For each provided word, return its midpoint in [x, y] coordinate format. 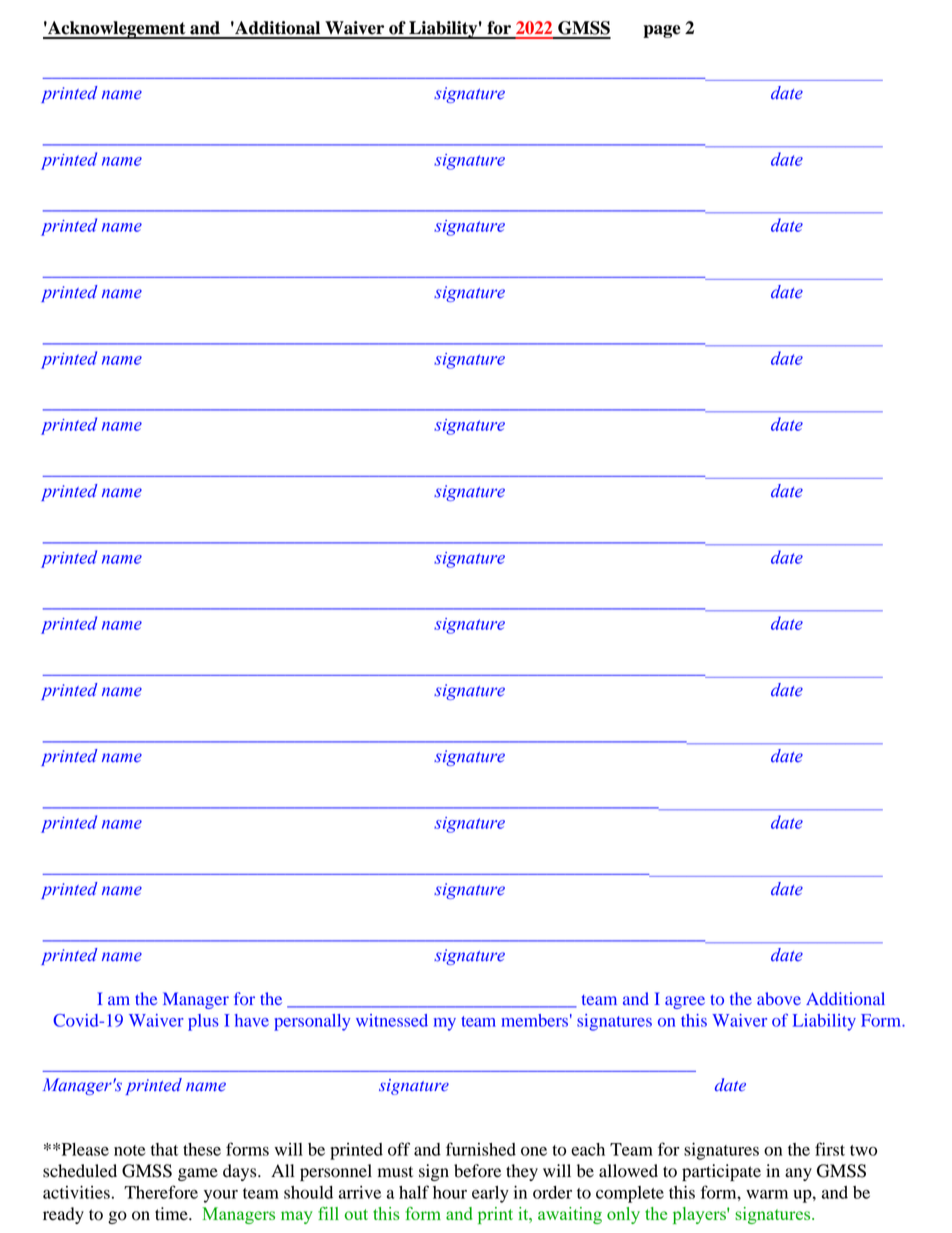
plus [203, 1022]
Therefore [161, 1192]
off [399, 1149]
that [164, 1149]
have [252, 1020]
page [662, 31]
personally [312, 1022]
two [863, 1150]
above [779, 999]
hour [450, 1192]
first [830, 1149]
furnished [481, 1149]
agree [685, 1002]
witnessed [392, 1020]
